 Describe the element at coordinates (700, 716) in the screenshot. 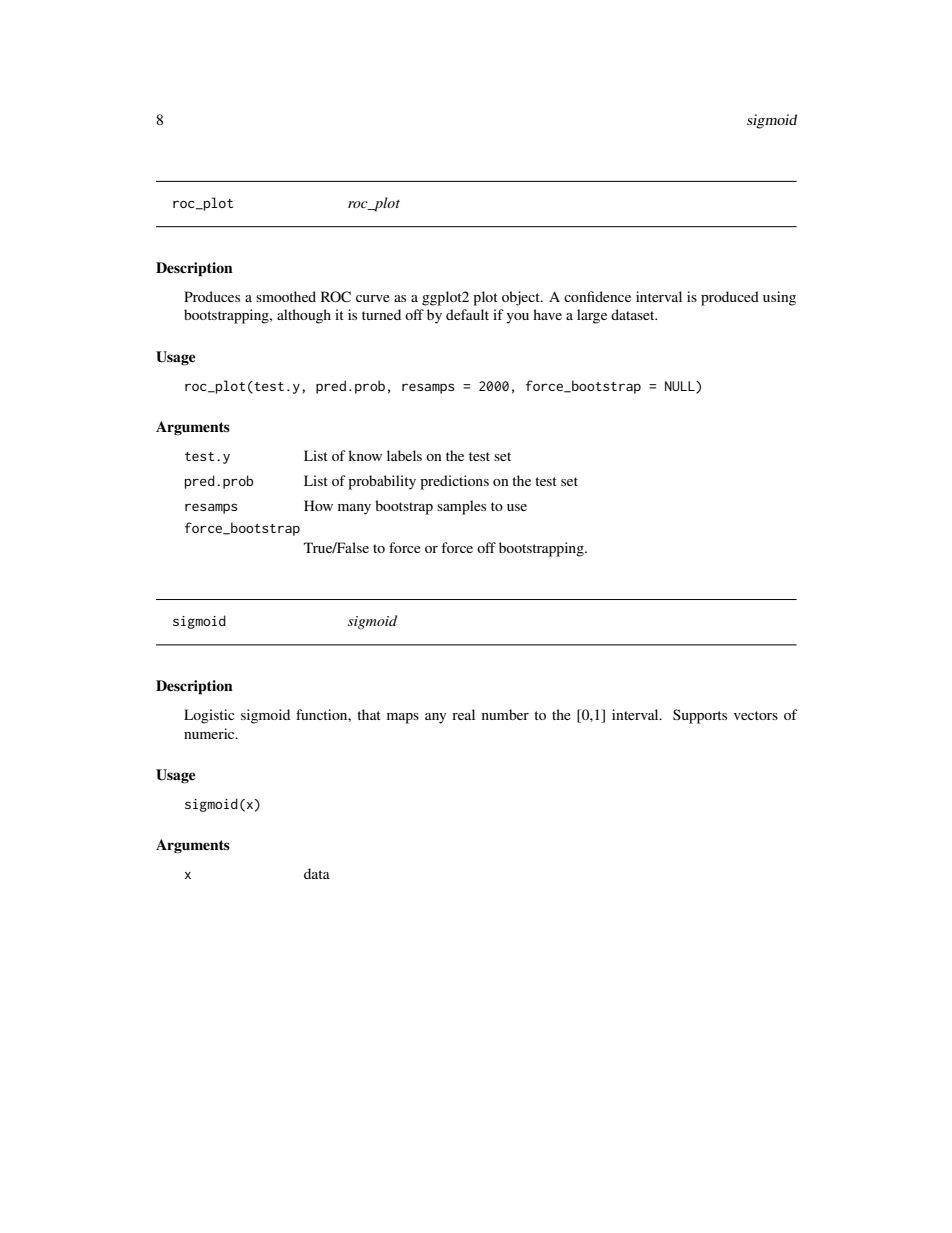

I see `Supports` at that location.
